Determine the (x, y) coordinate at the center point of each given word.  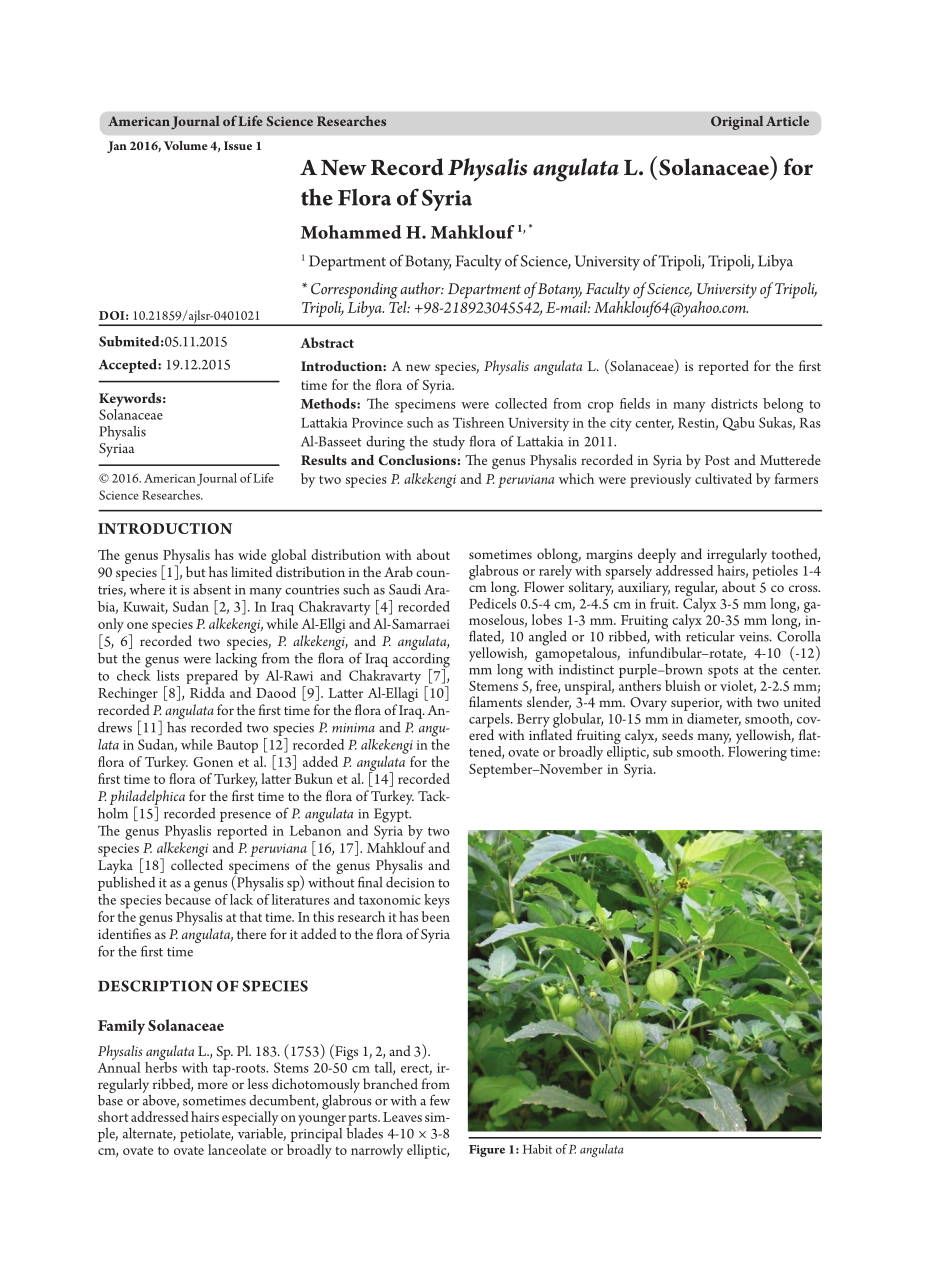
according (421, 661)
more (213, 1085)
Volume (186, 145)
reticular (710, 635)
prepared (212, 677)
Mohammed (350, 232)
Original (737, 123)
